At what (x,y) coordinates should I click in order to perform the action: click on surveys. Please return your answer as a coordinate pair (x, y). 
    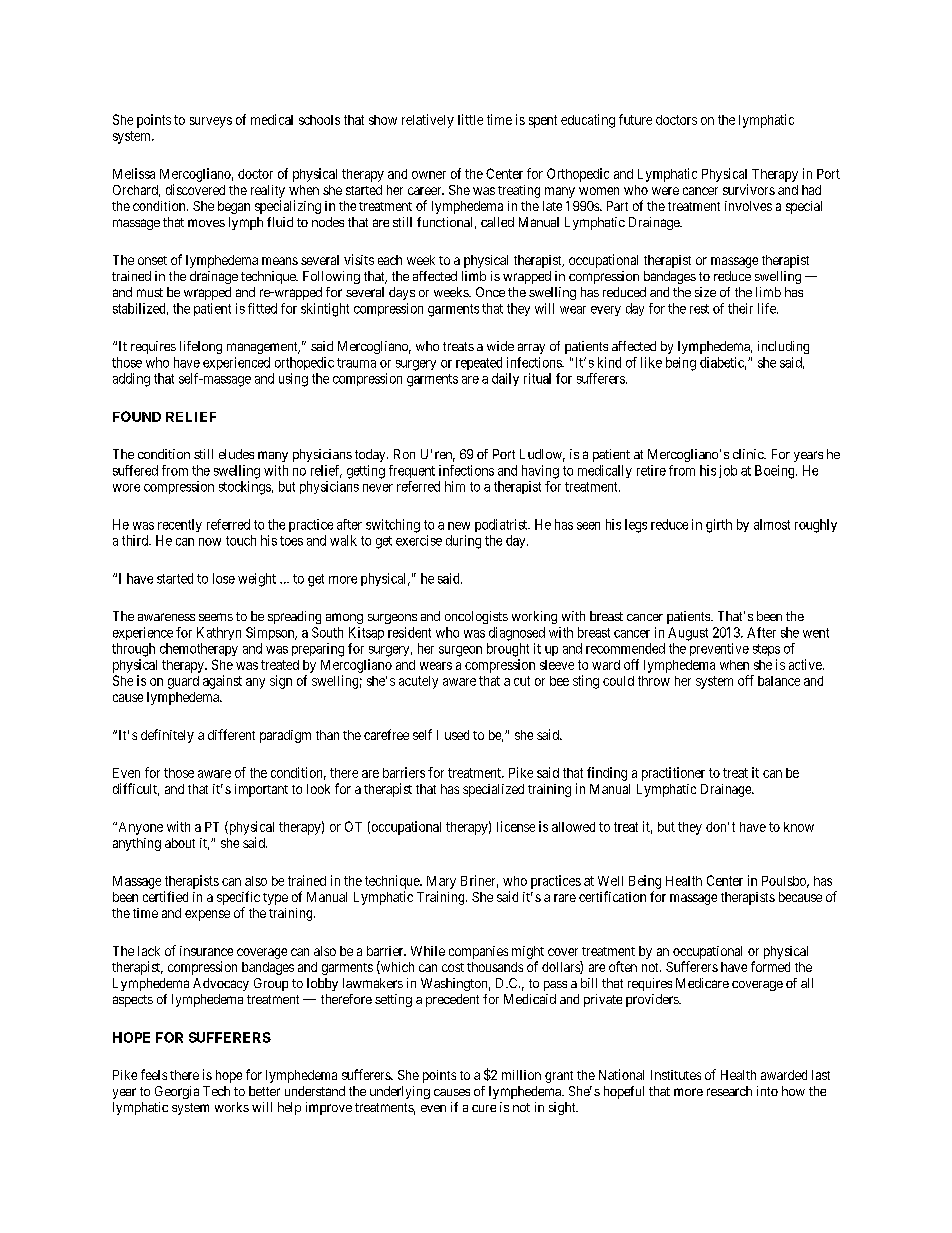
    Looking at the image, I should click on (211, 122).
